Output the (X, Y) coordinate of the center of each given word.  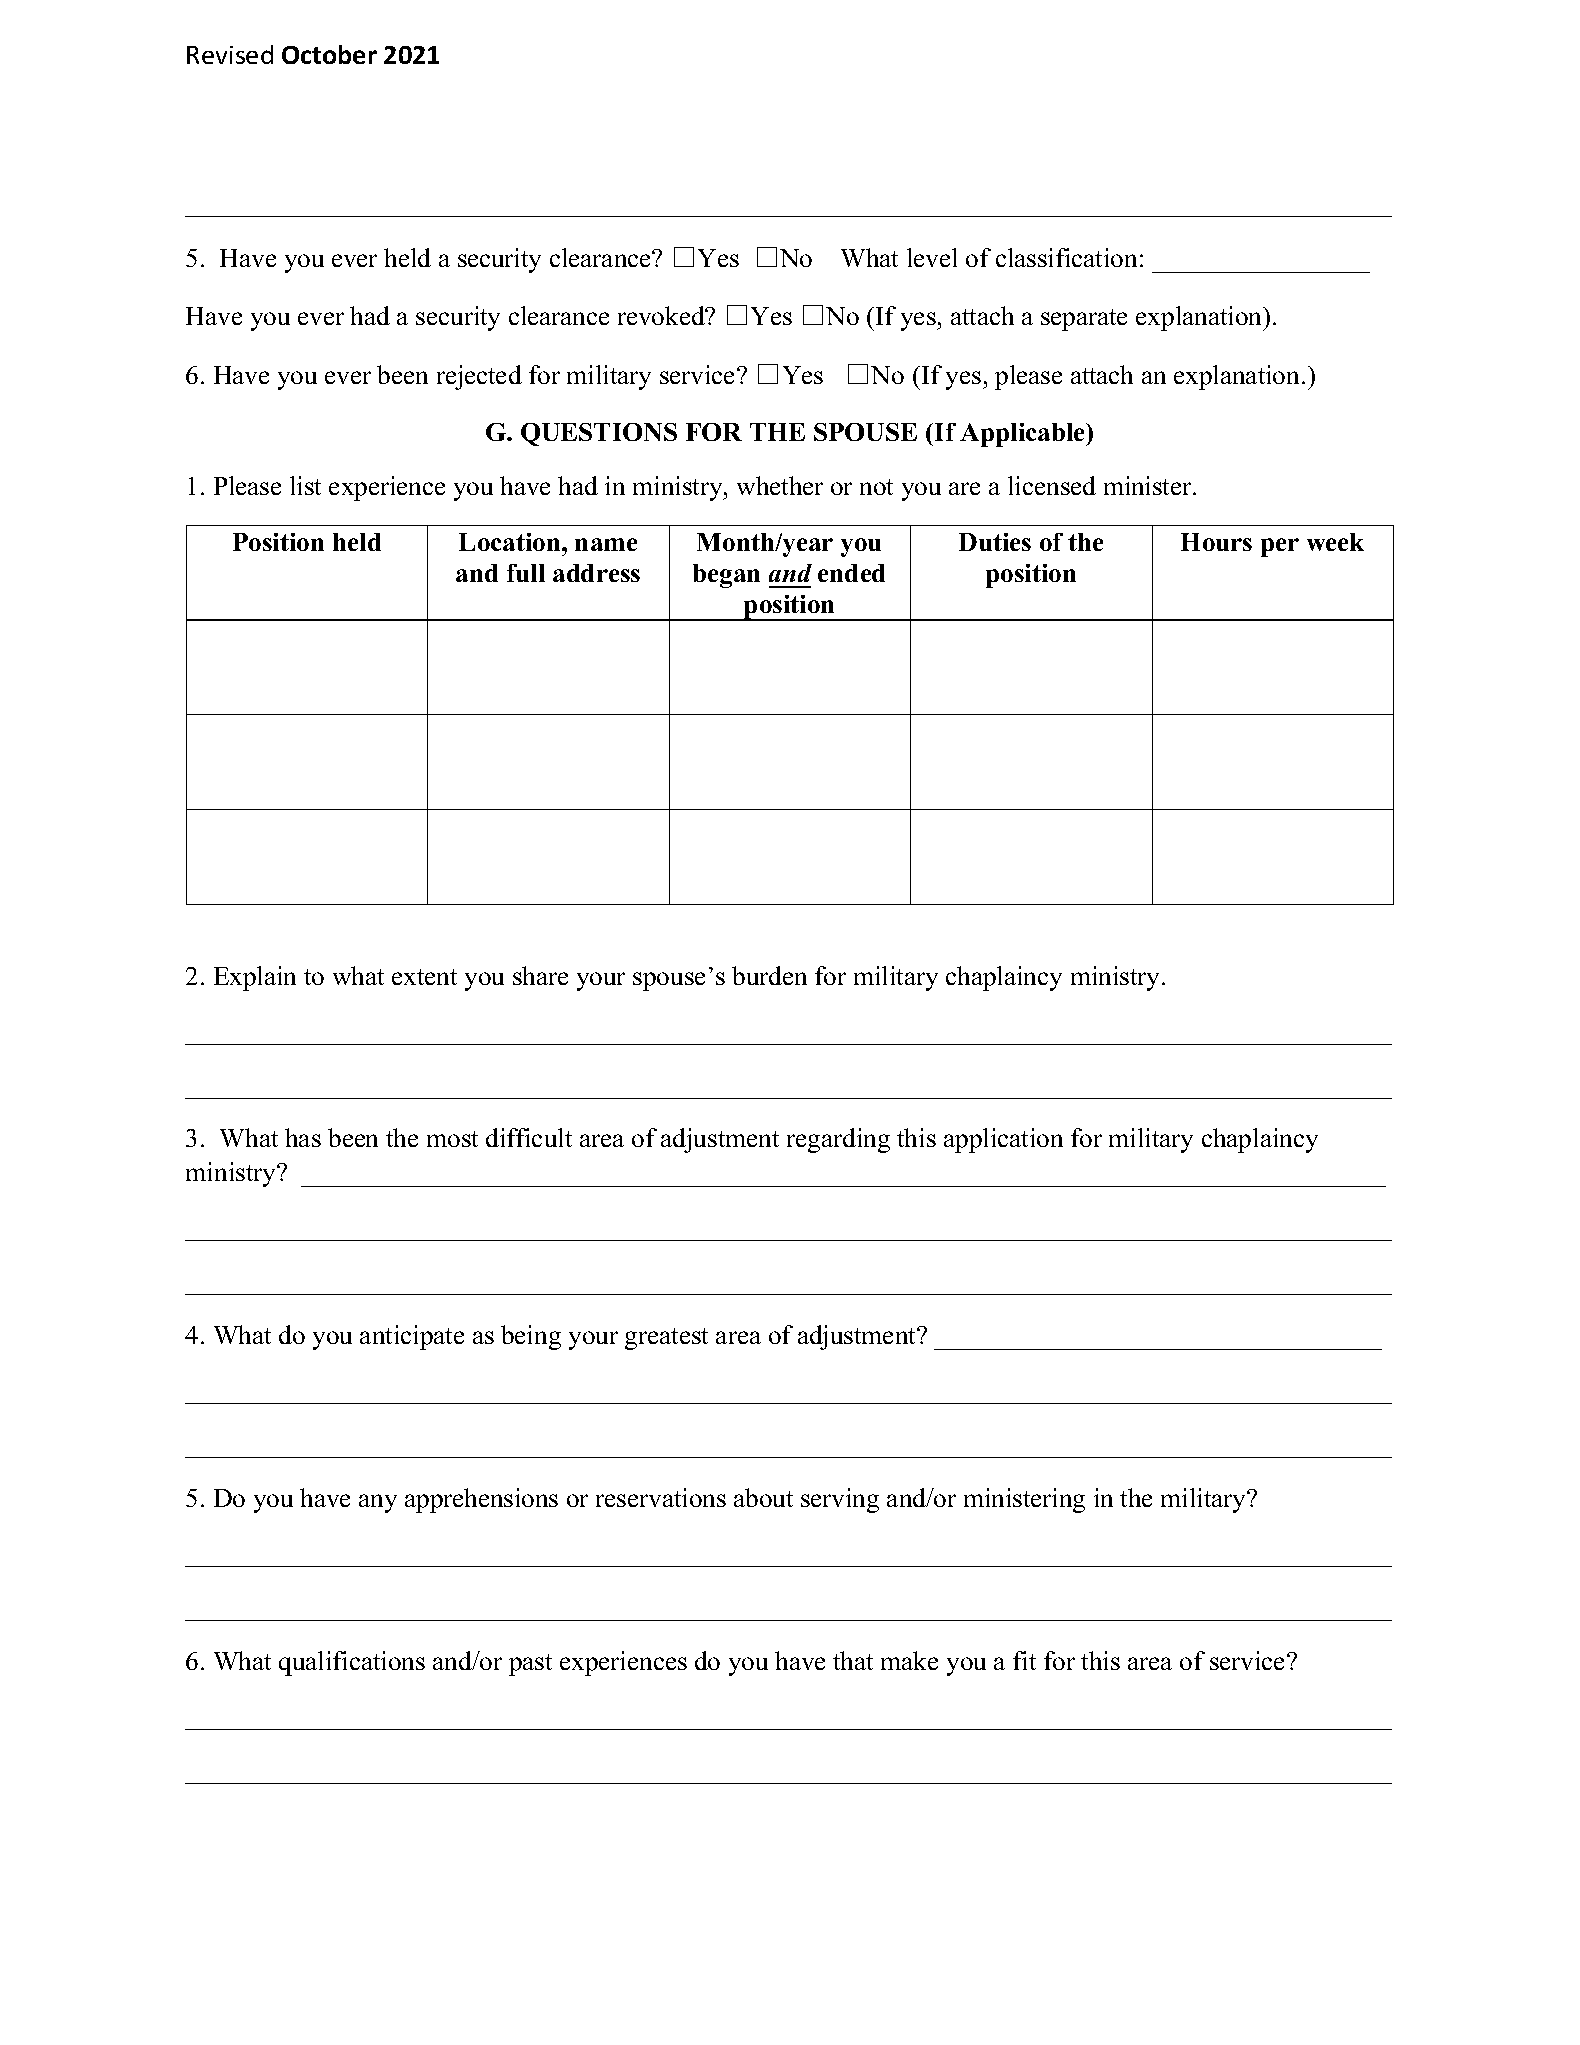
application (1003, 1140)
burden (769, 975)
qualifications (352, 1663)
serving (840, 1500)
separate (1084, 320)
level (932, 257)
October (329, 54)
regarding (838, 1140)
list (305, 485)
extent (424, 977)
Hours (1216, 542)
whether (780, 485)
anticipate (412, 1337)
